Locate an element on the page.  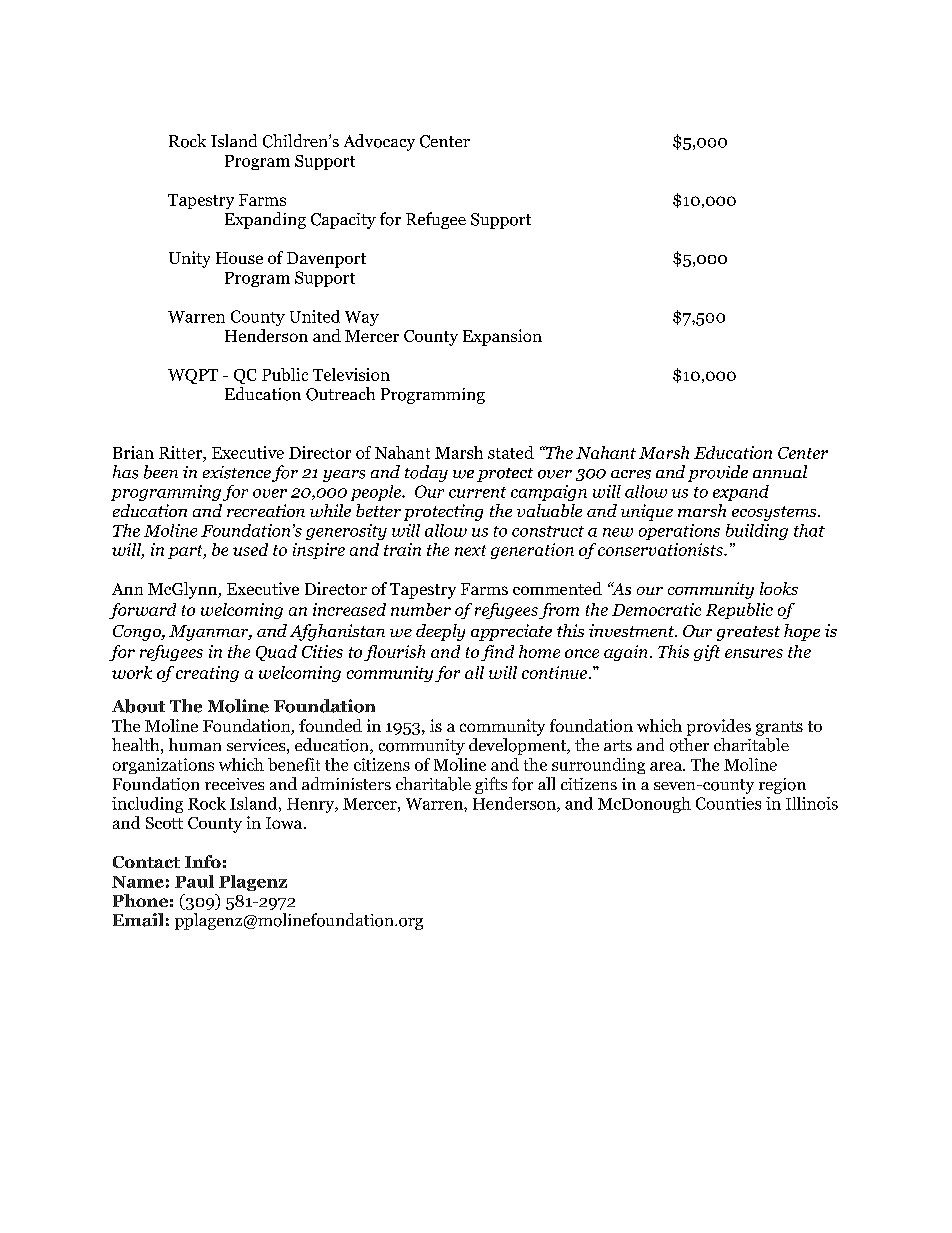
greatest is located at coordinates (748, 633).
